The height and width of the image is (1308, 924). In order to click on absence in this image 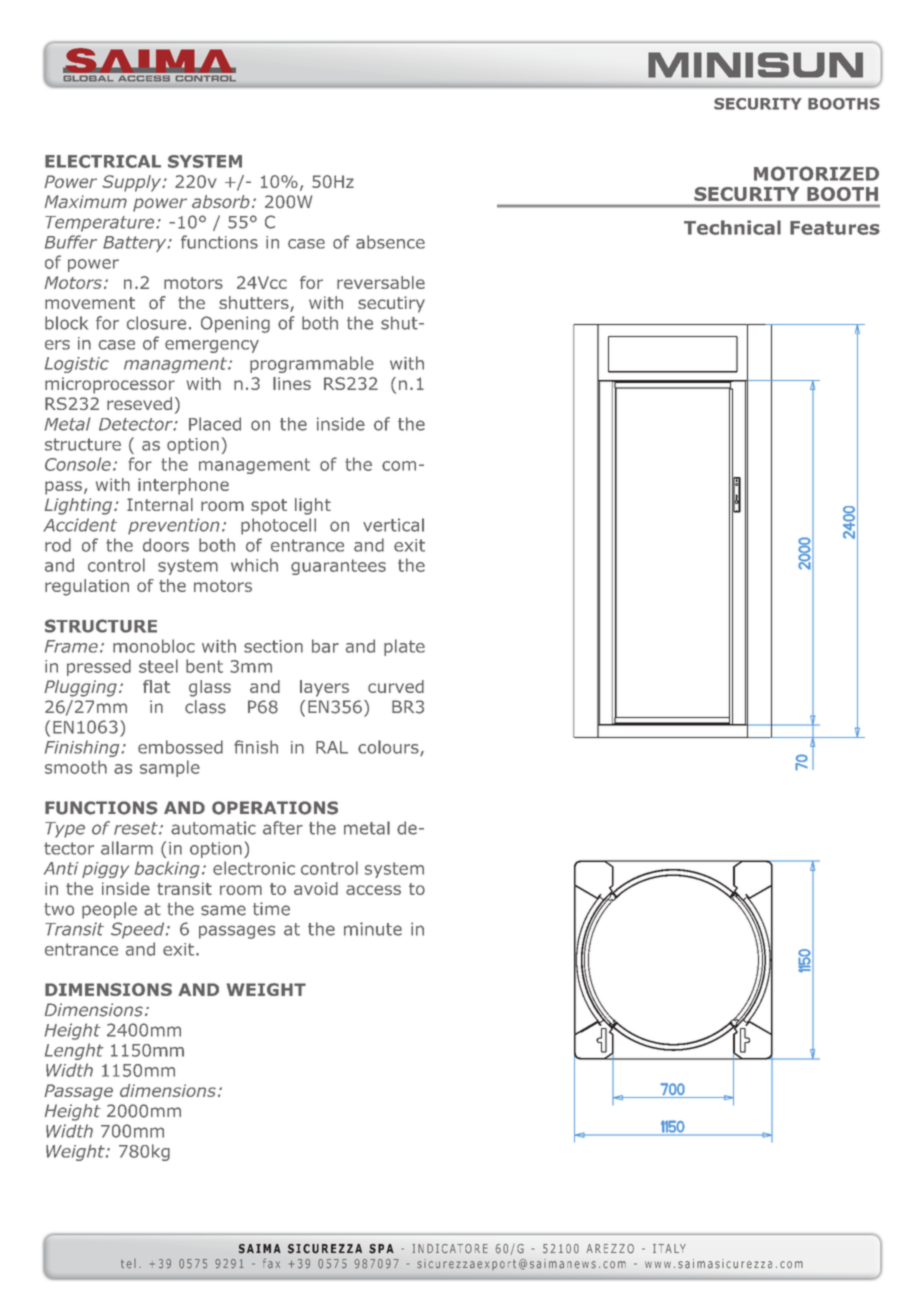, I will do `click(390, 242)`.
